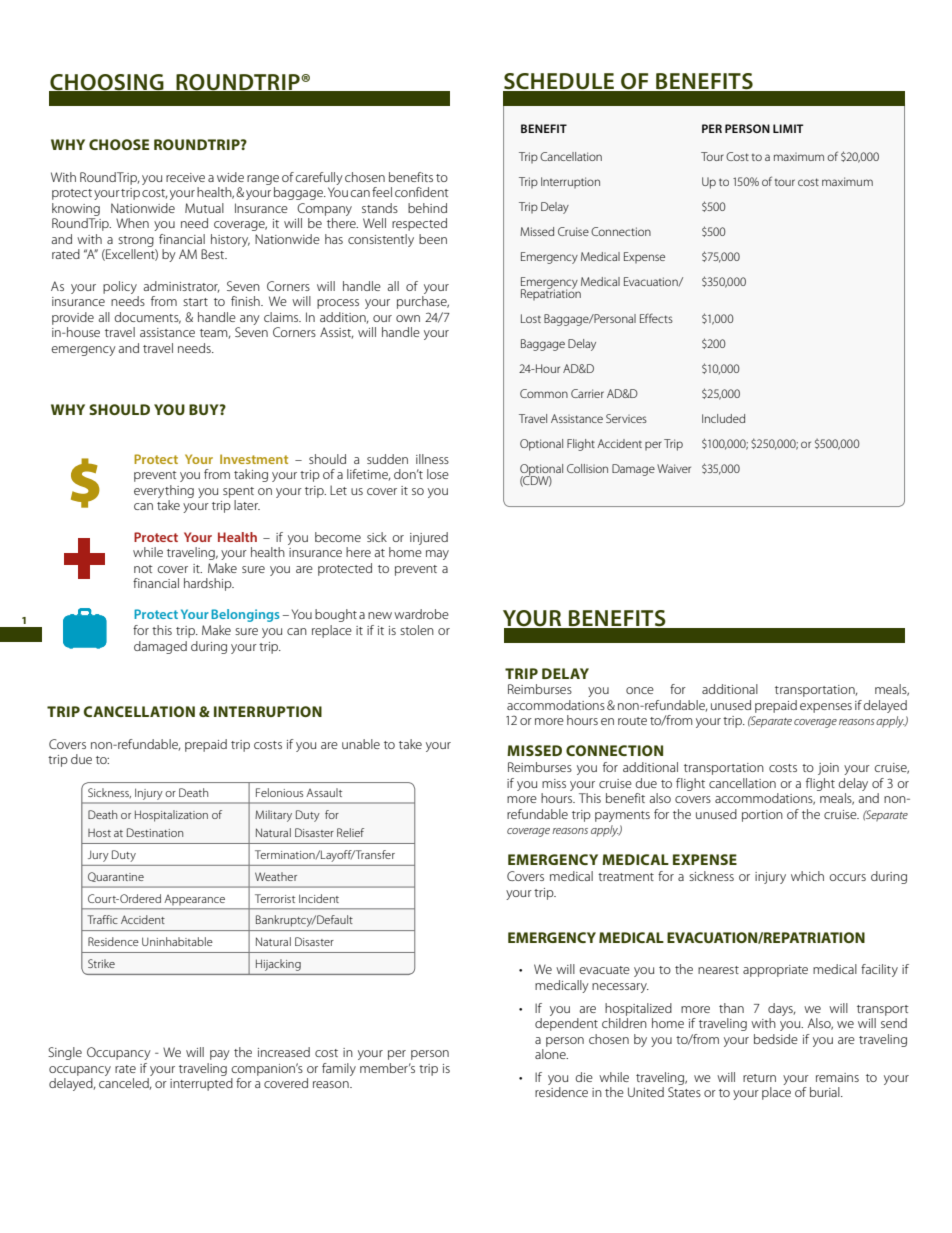 This document has height=1233, width=952. Describe the element at coordinates (422, 192) in the document. I see `confident` at that location.
